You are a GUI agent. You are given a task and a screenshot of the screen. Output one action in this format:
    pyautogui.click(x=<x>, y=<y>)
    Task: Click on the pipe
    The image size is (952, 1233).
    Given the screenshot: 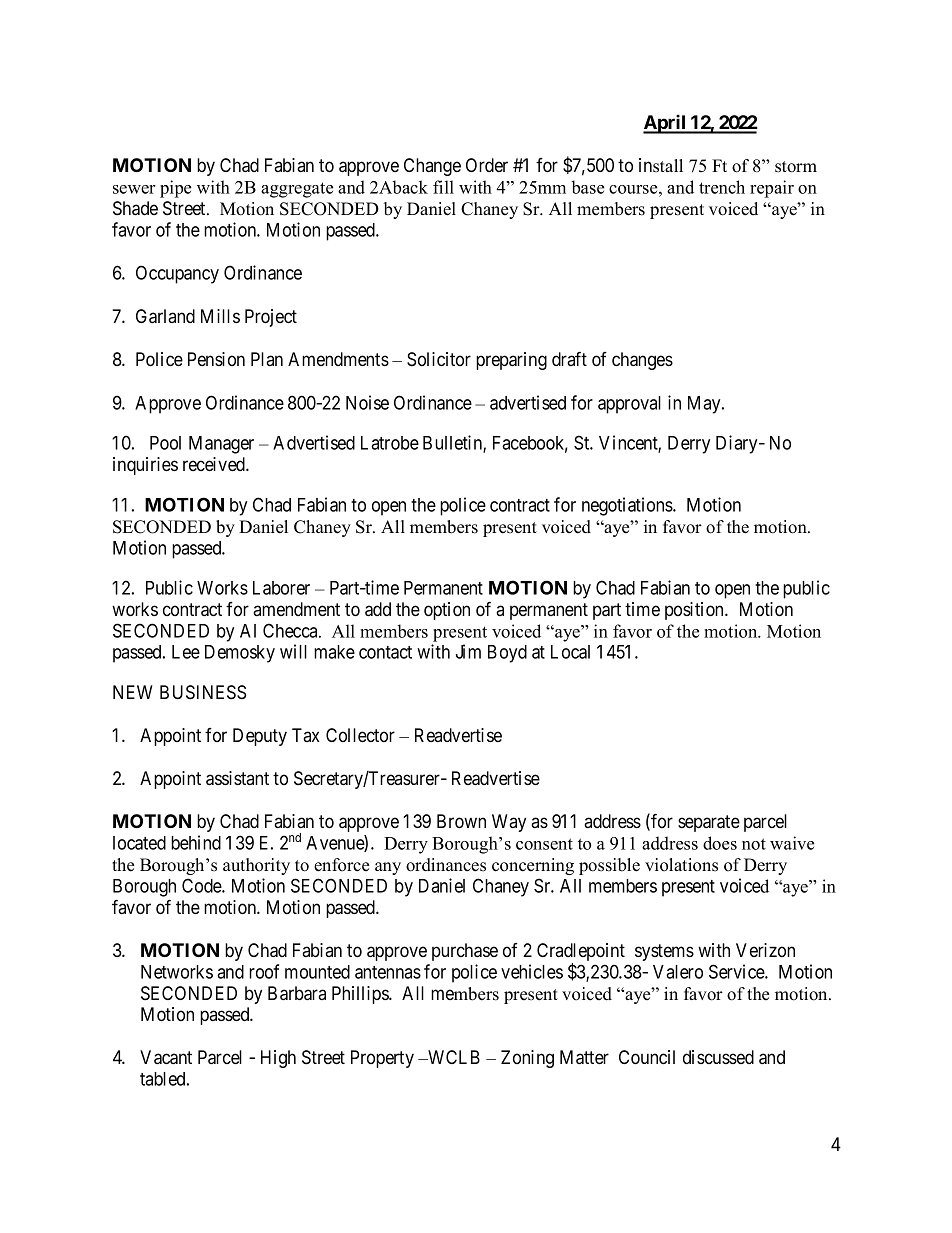 What is the action you would take?
    pyautogui.click(x=175, y=189)
